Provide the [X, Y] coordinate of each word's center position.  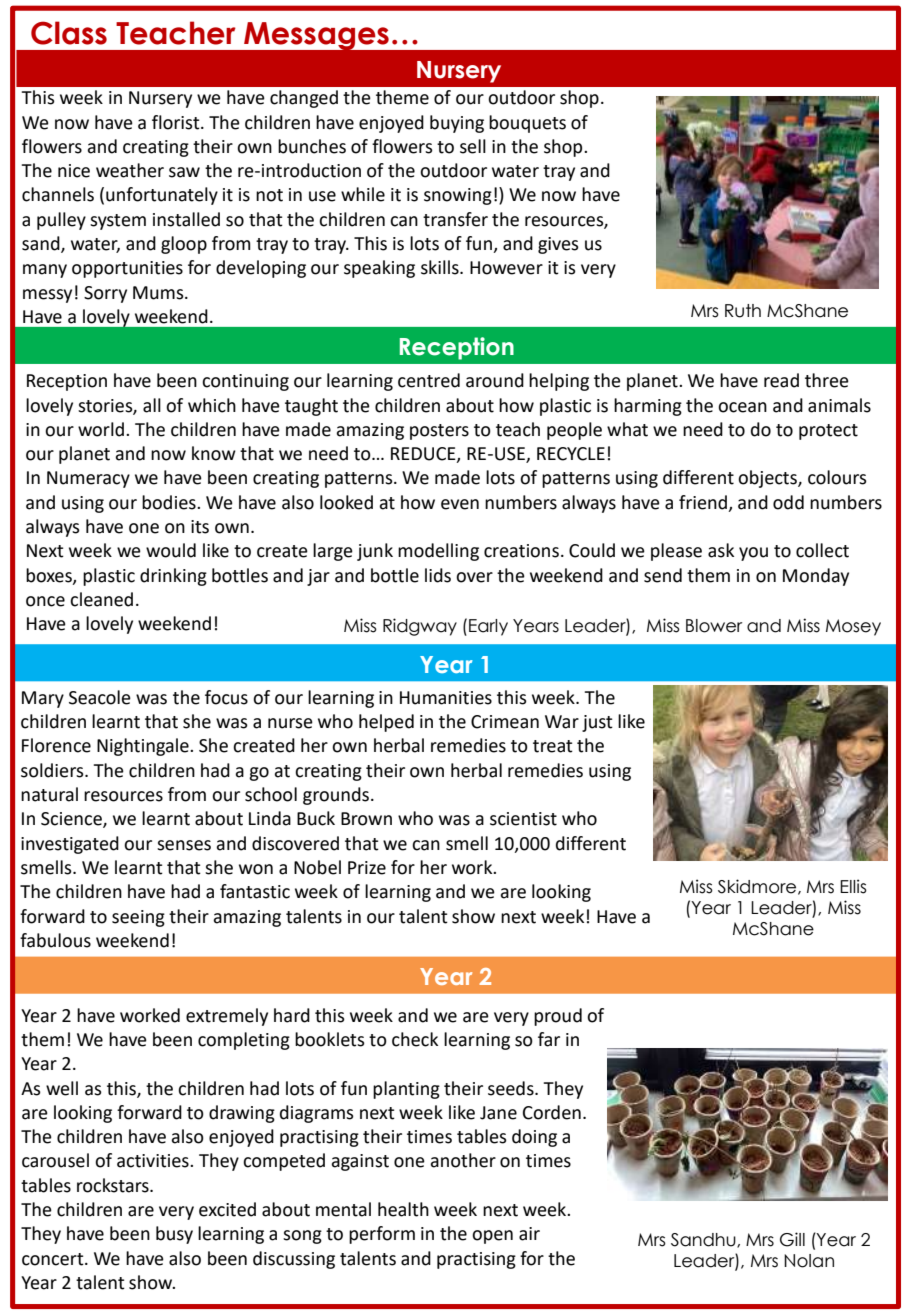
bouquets [527, 124]
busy [174, 1235]
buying [457, 124]
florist [177, 122]
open [492, 1237]
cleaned [101, 599]
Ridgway [420, 627]
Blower [714, 626]
